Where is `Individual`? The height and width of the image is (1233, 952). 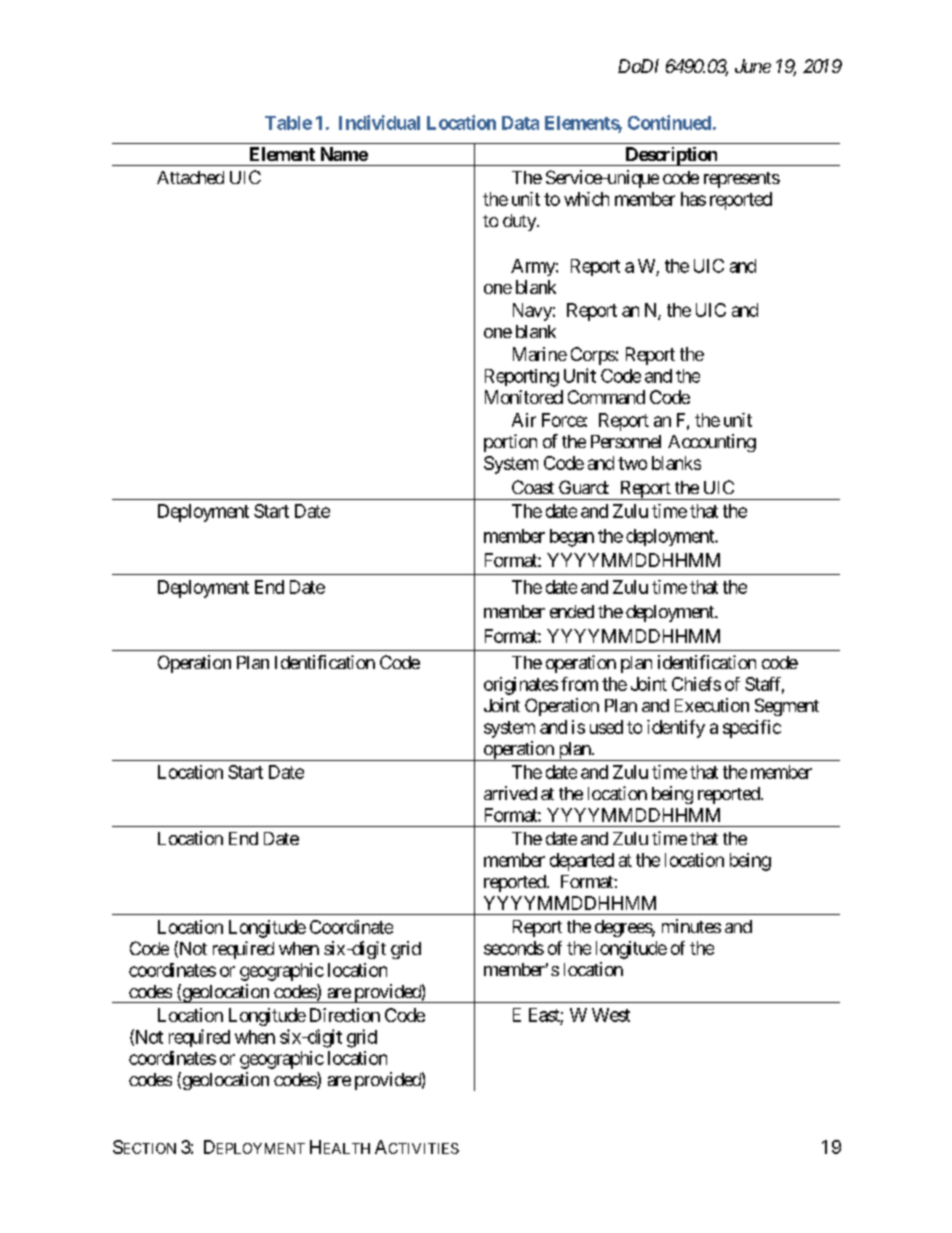
Individual is located at coordinates (379, 122).
